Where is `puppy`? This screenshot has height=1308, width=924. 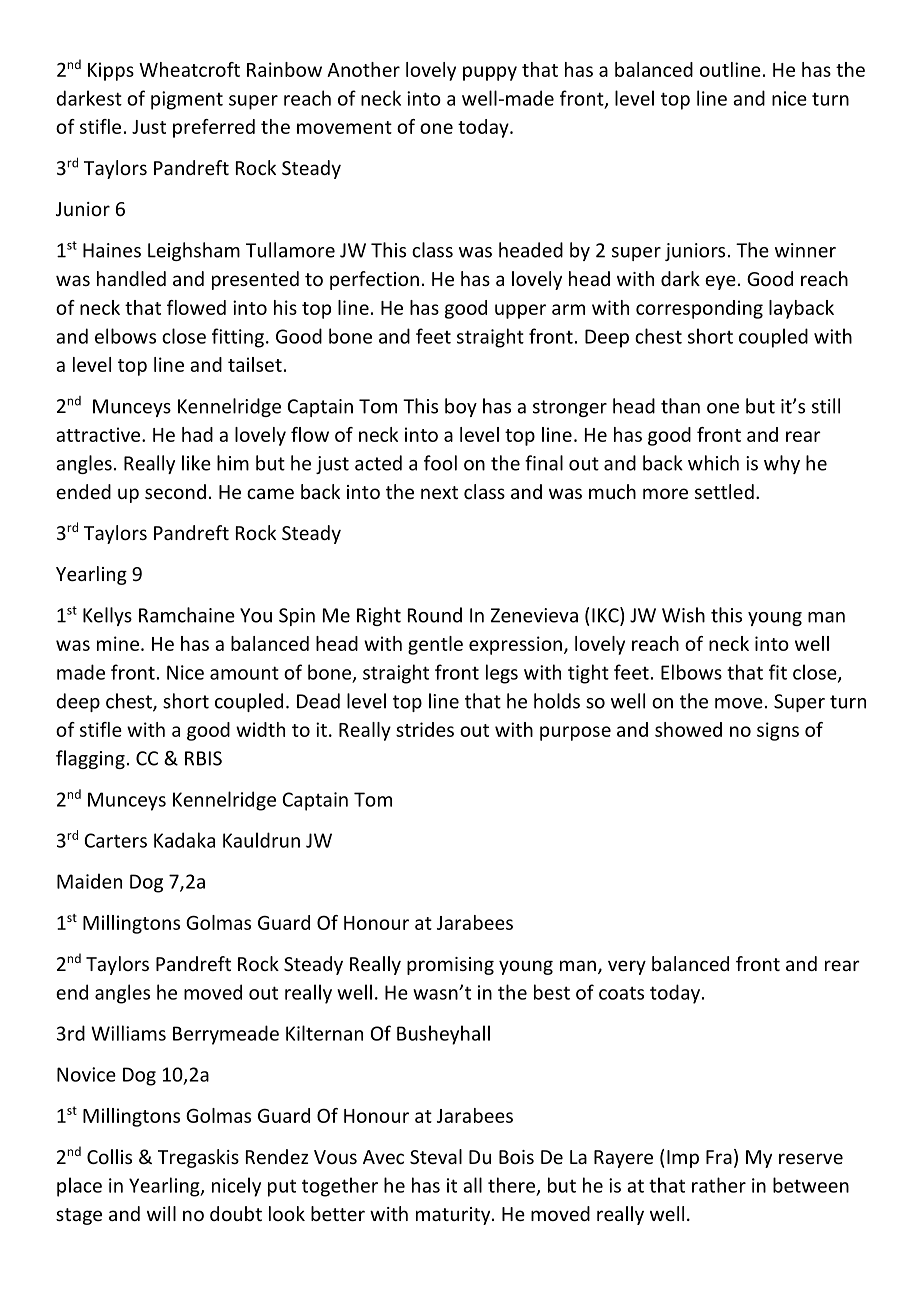
puppy is located at coordinates (490, 73).
